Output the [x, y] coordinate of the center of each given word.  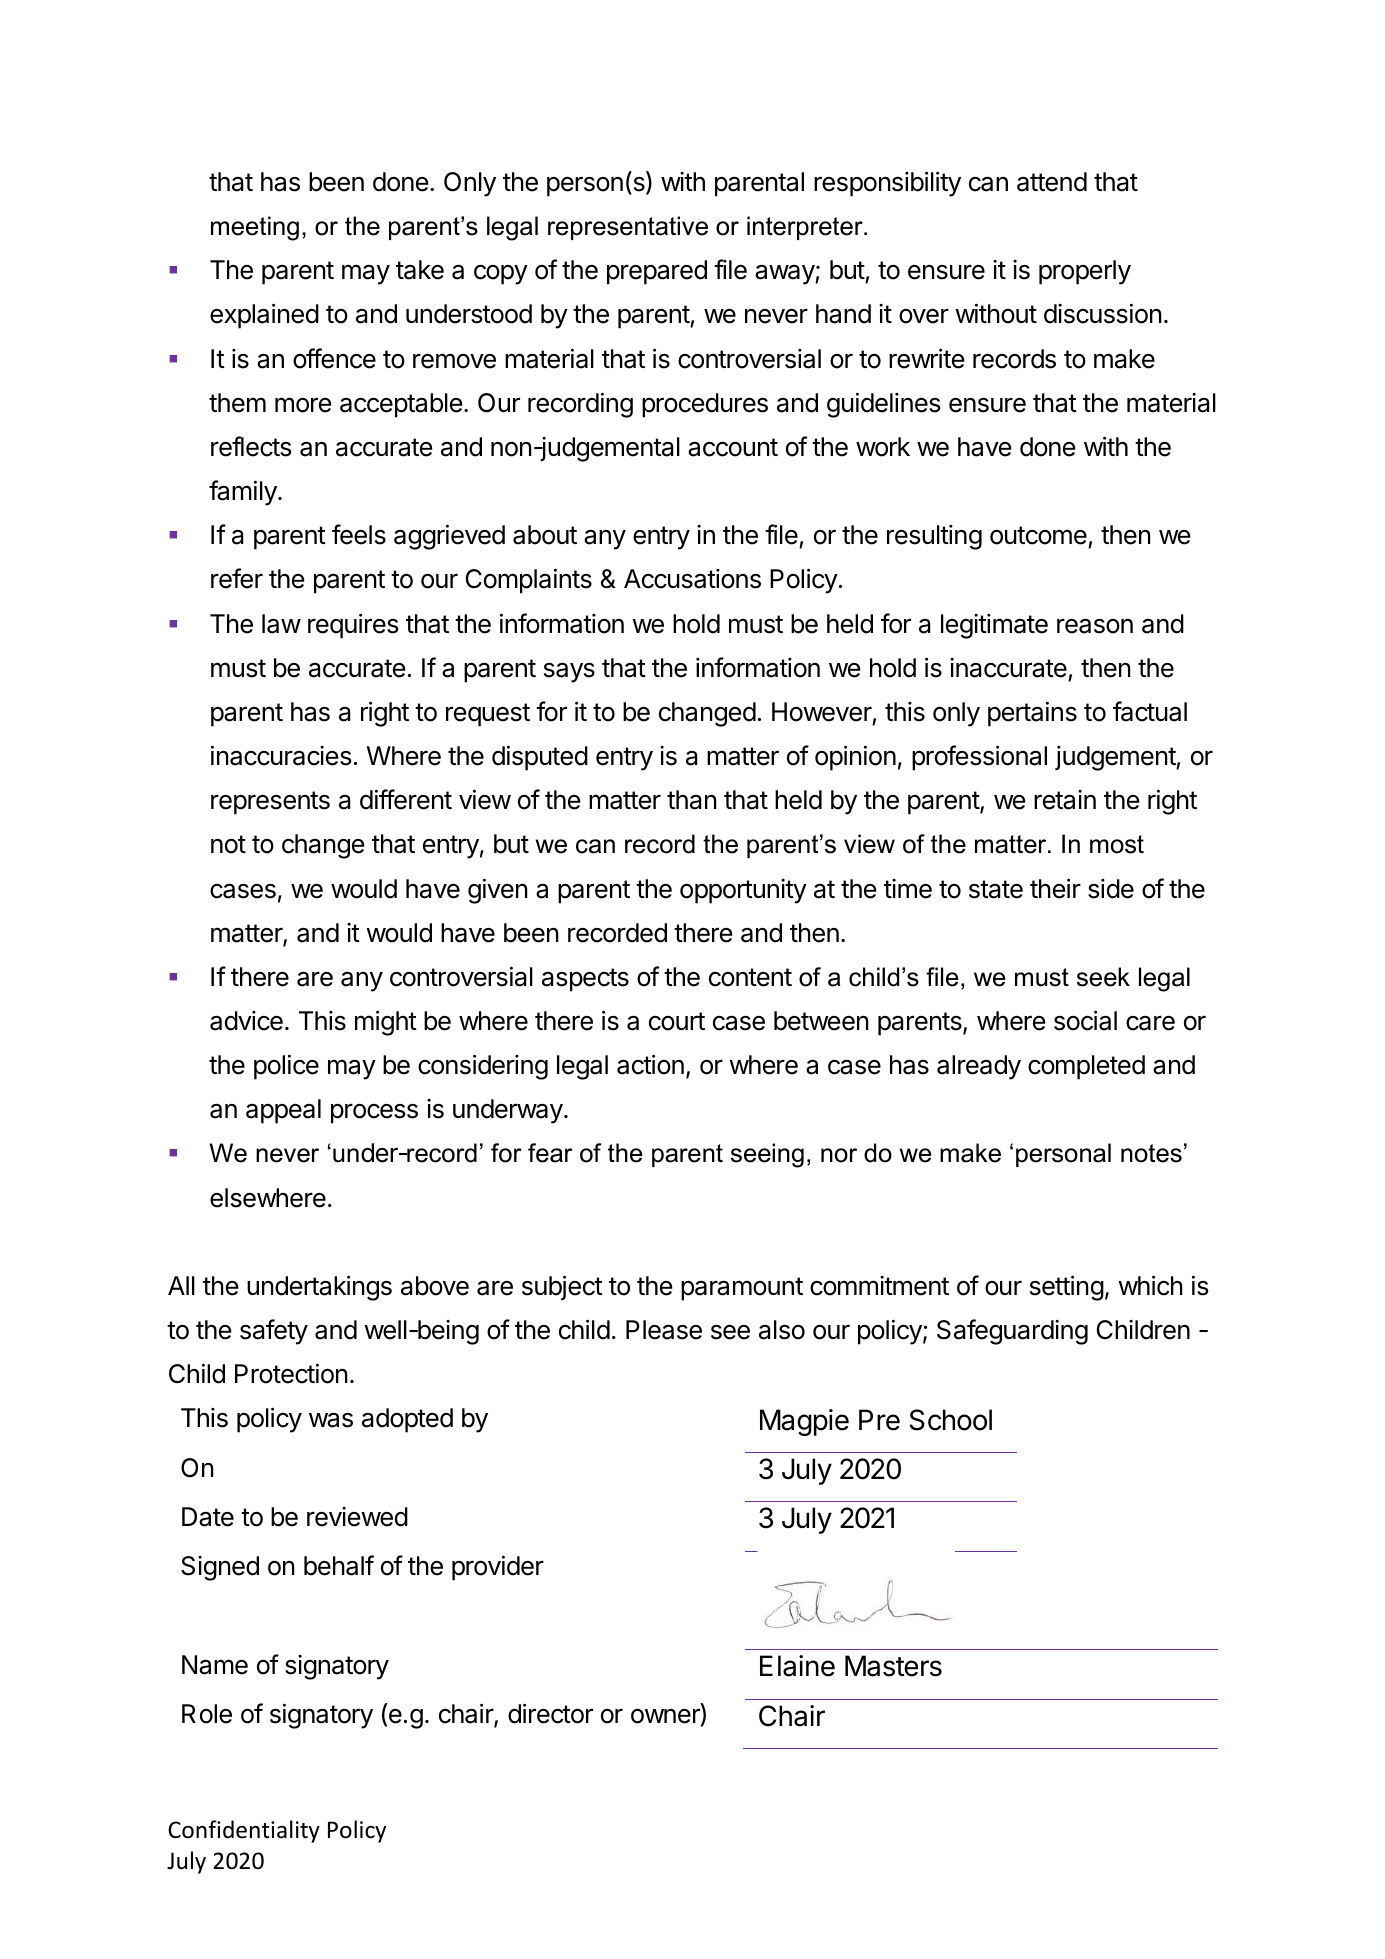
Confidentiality [244, 1831]
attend [1052, 182]
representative [628, 228]
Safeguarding [1012, 1332]
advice [246, 1021]
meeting [255, 228]
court [677, 1021]
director [550, 1713]
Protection [291, 1373]
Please [664, 1330]
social [1085, 1020]
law [281, 624]
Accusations [692, 579]
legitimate [994, 626]
